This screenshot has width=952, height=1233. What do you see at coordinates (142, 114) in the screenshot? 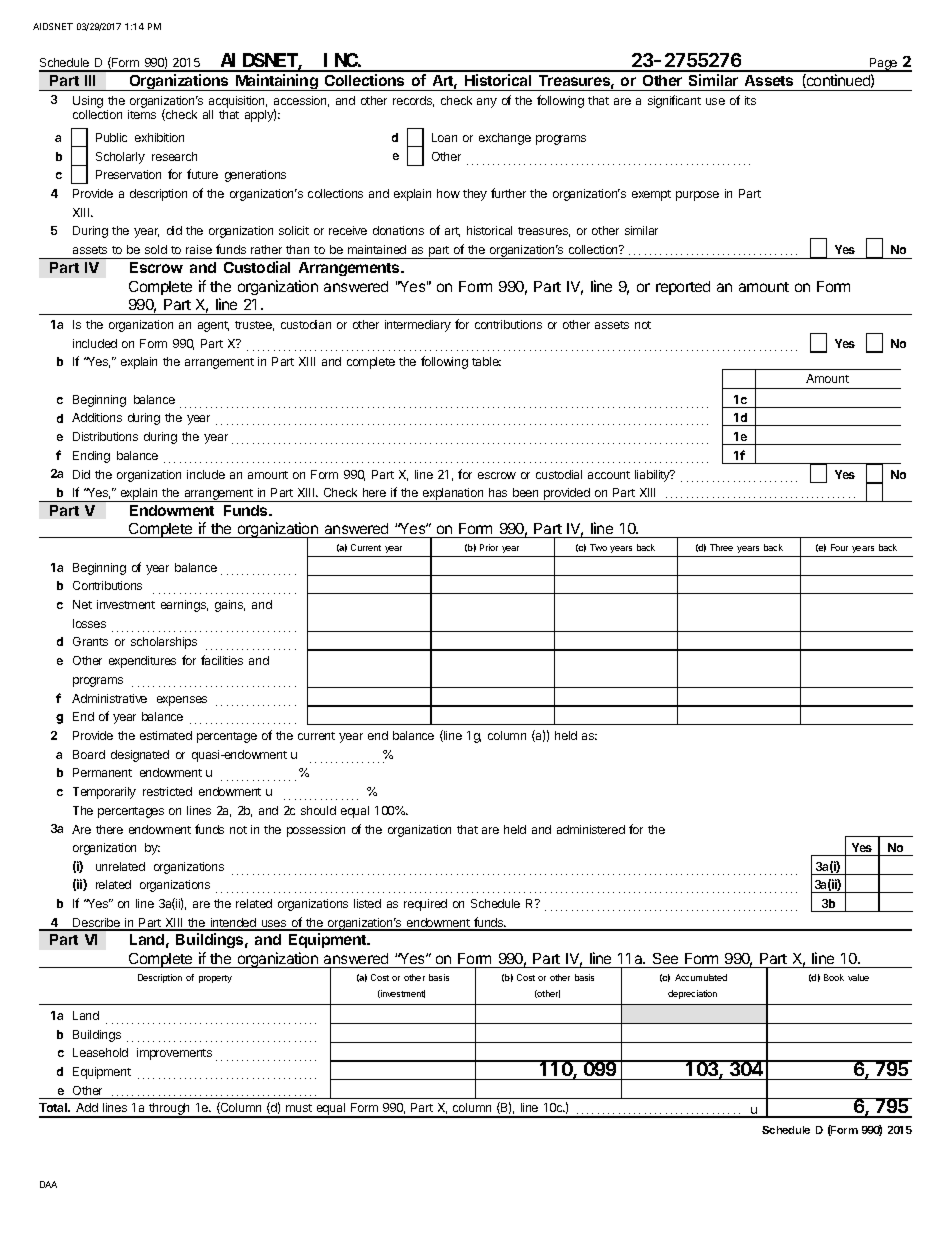
I see `items` at bounding box center [142, 114].
